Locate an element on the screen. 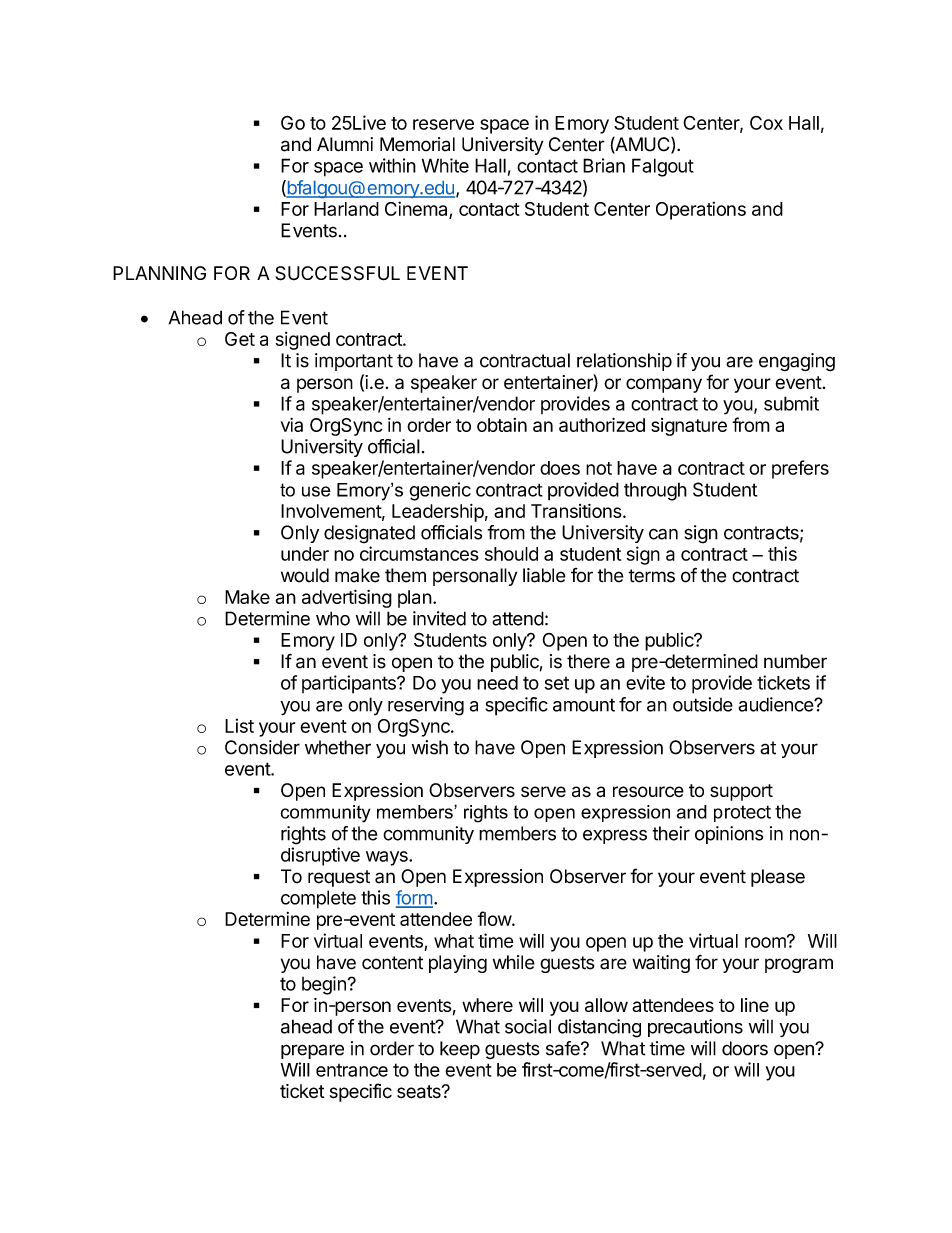 The width and height of the screenshot is (952, 1233). doors is located at coordinates (745, 1048).
